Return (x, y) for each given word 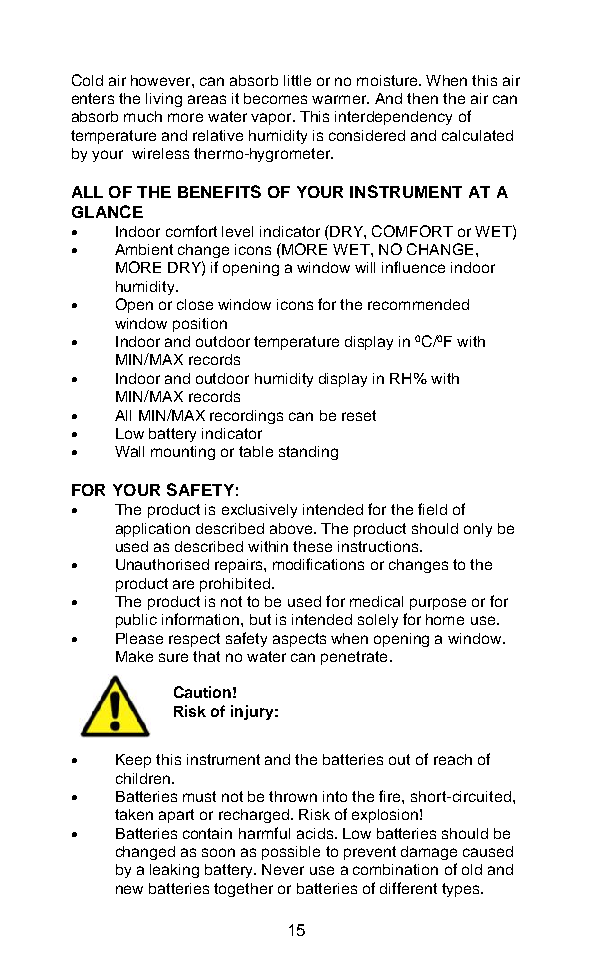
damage (429, 853)
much (143, 116)
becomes (275, 98)
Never (283, 869)
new (129, 889)
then (422, 98)
